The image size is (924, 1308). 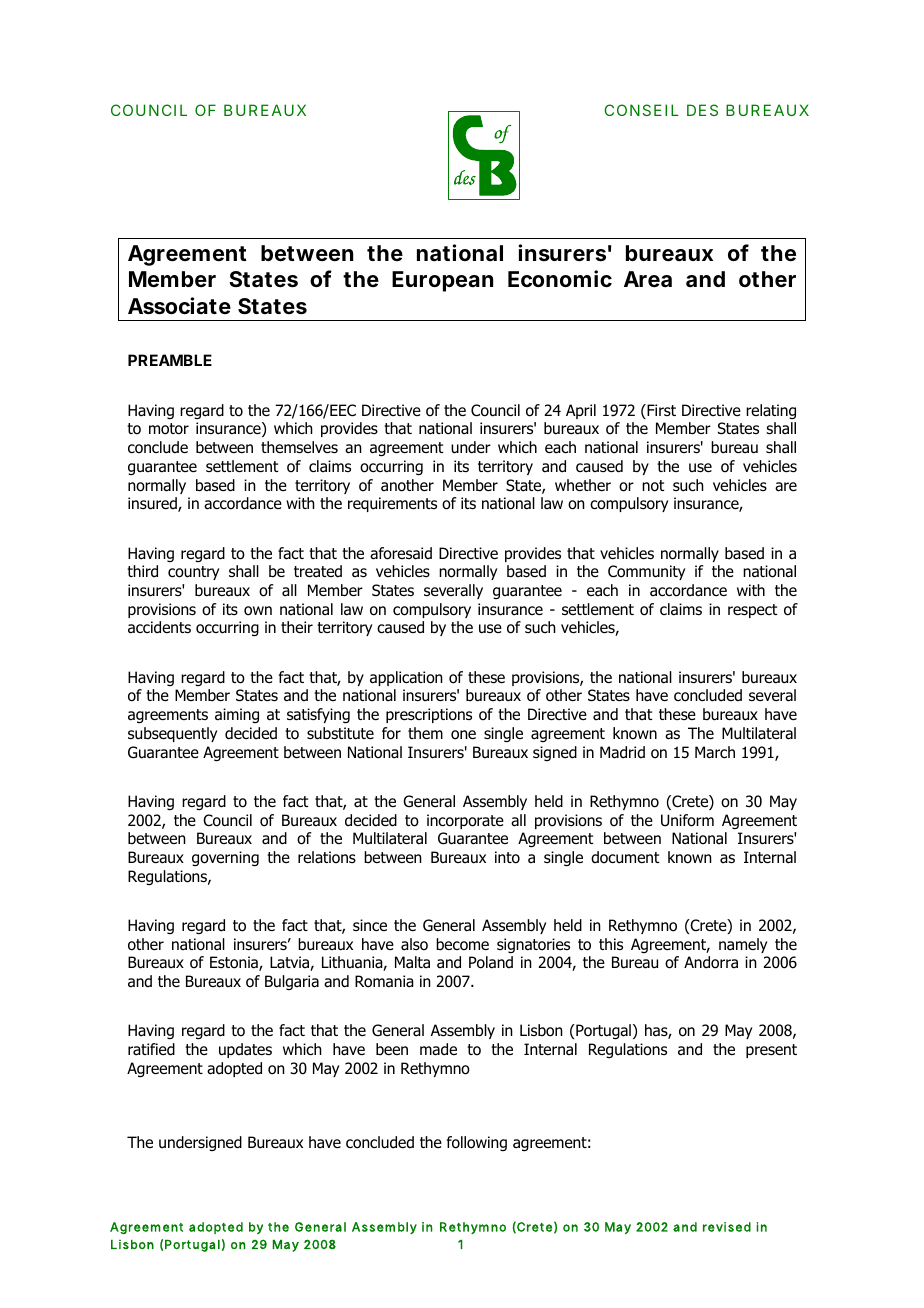 I want to click on become, so click(x=462, y=944).
